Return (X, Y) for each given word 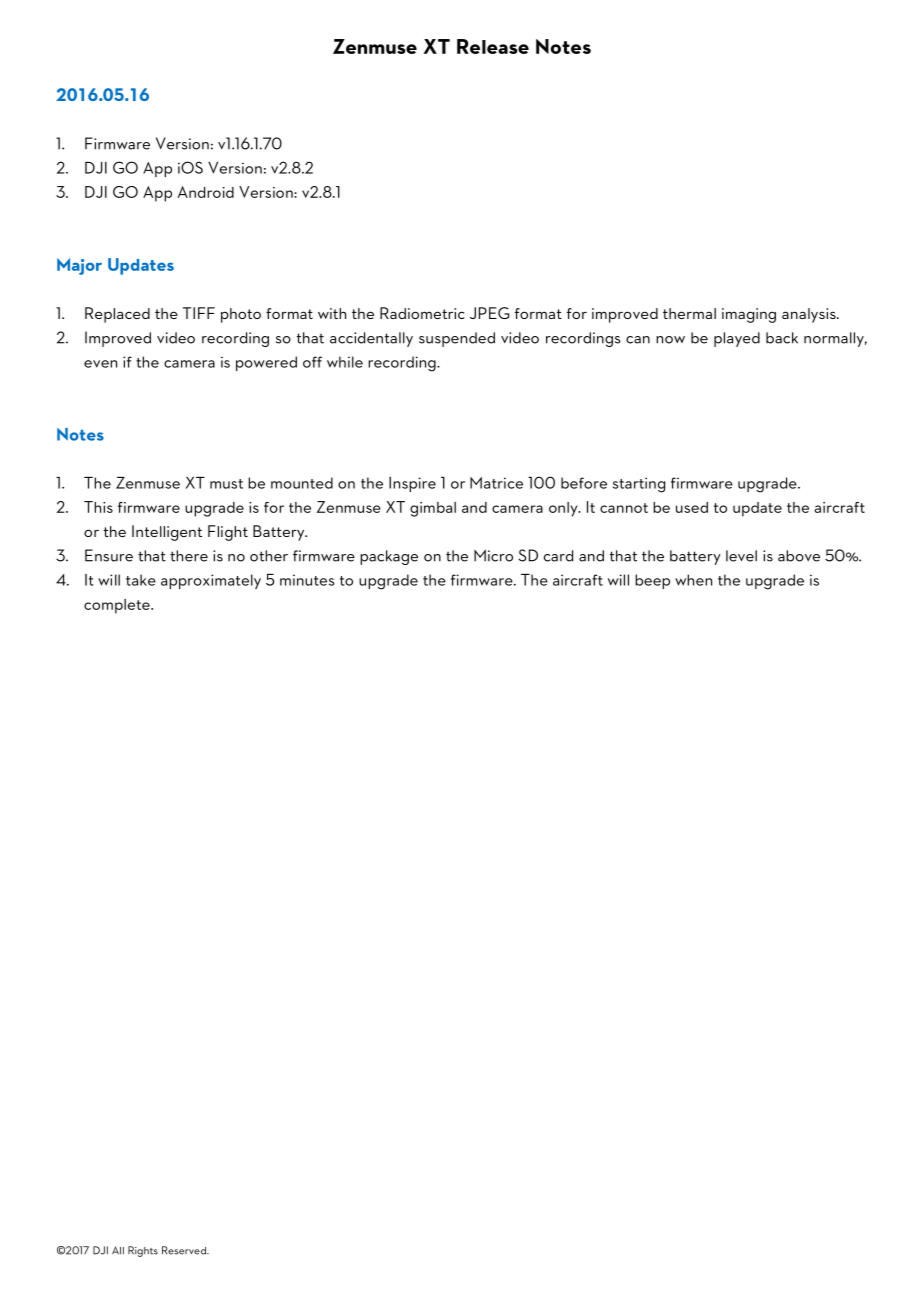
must (226, 484)
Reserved (185, 1250)
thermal (689, 313)
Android (206, 192)
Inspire (412, 484)
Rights (143, 1251)
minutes (307, 580)
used (692, 507)
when (693, 580)
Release (493, 46)
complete (118, 606)
